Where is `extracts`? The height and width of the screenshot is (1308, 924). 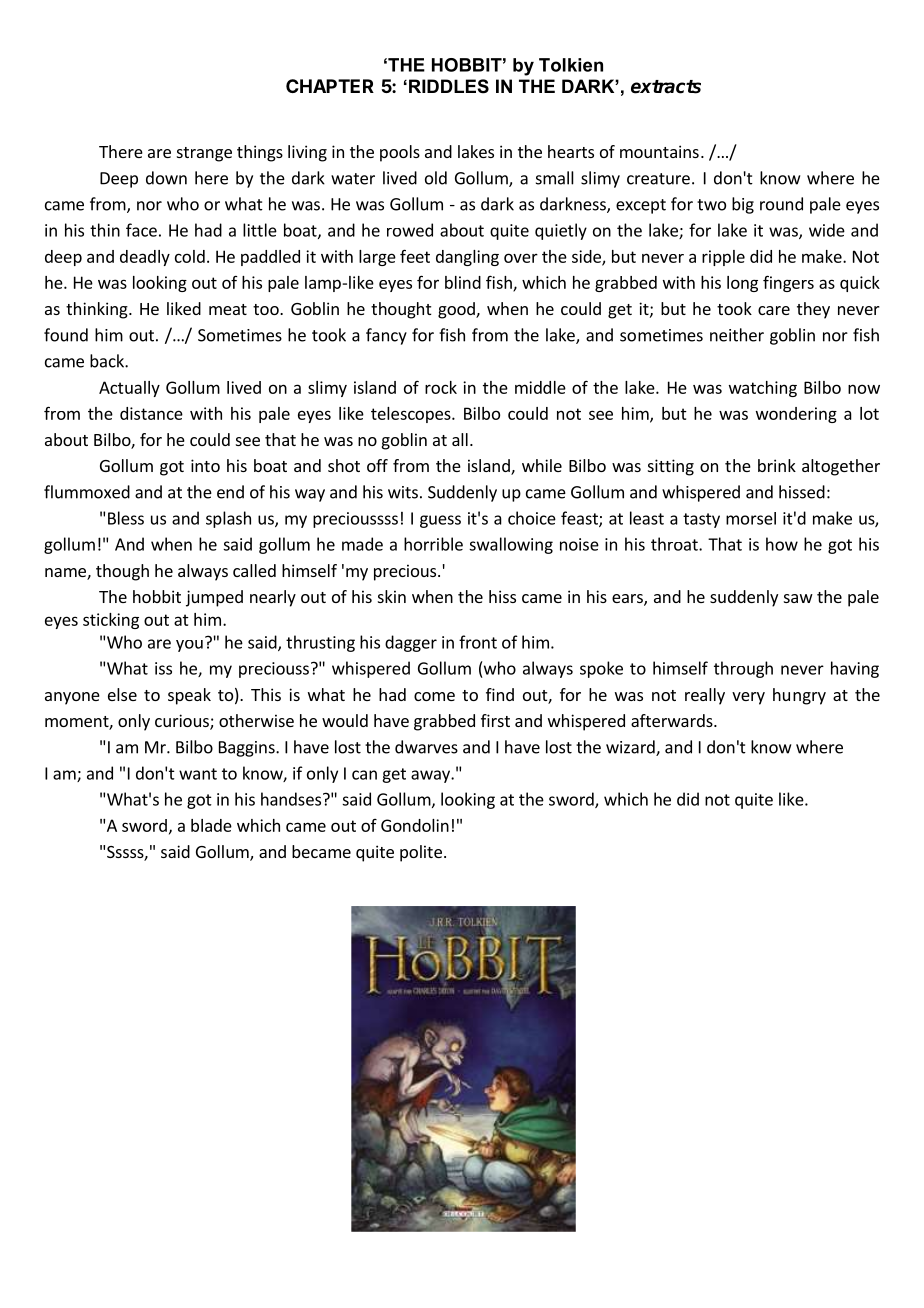
extracts is located at coordinates (666, 87).
